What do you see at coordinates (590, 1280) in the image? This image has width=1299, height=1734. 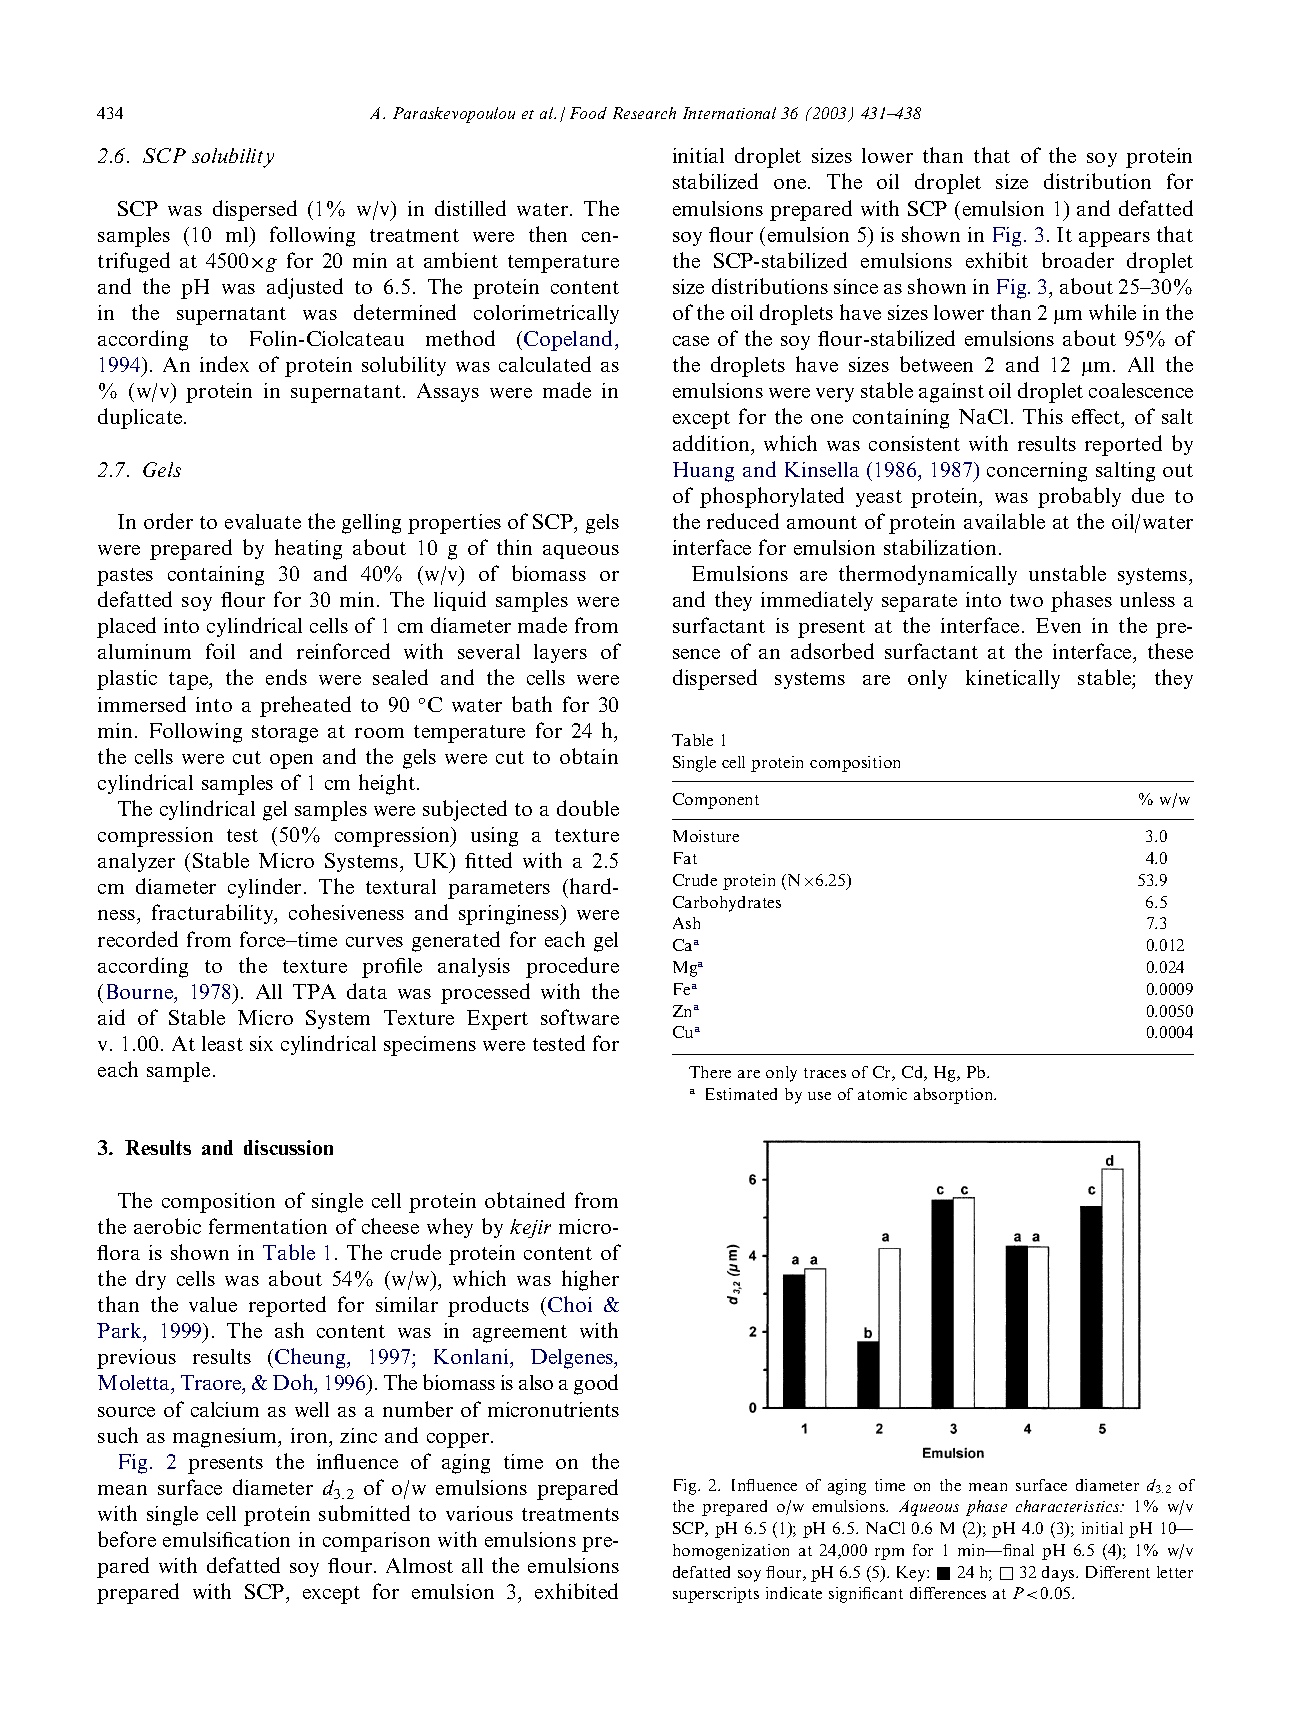 I see `higher` at bounding box center [590, 1280].
